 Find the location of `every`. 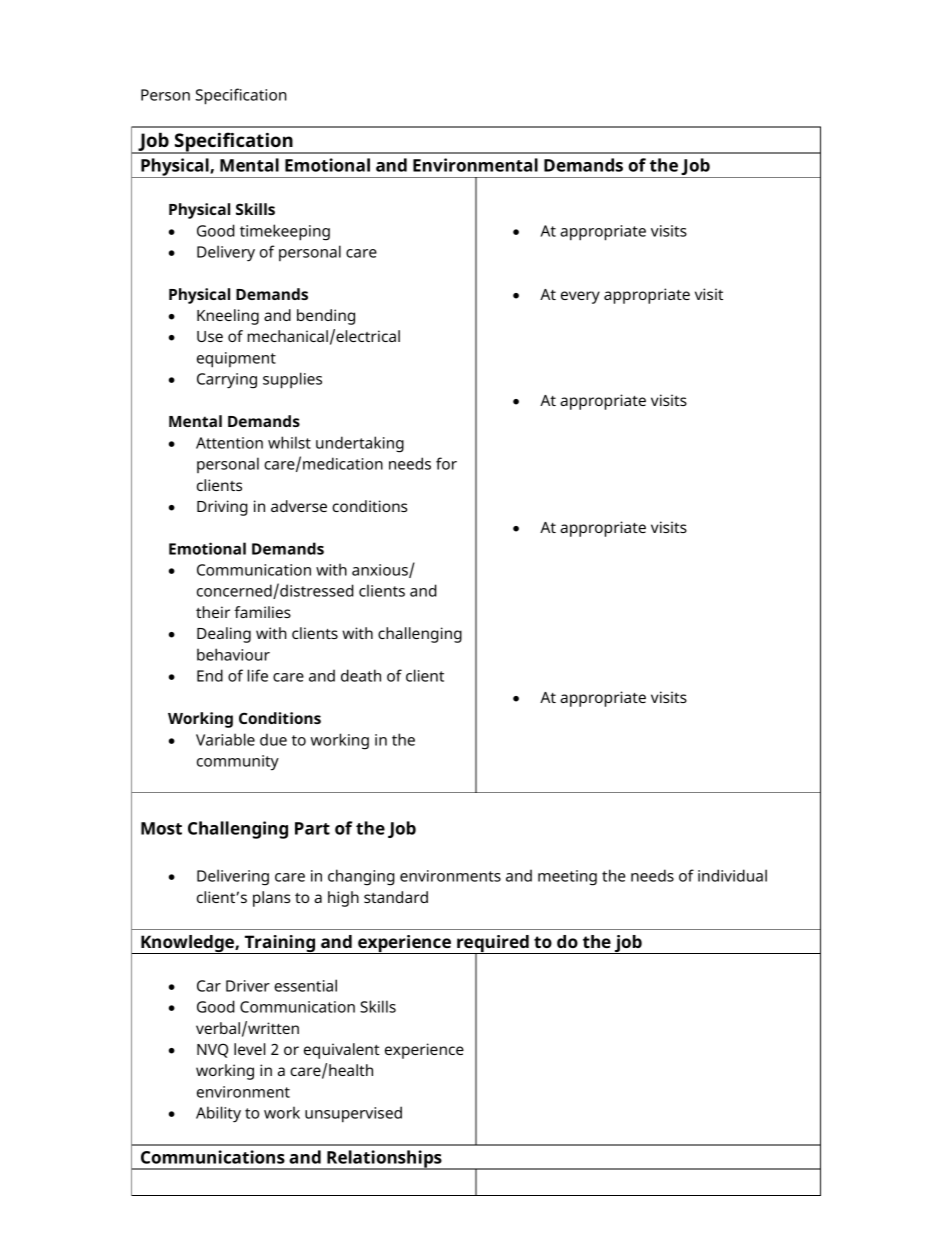

every is located at coordinates (580, 297).
